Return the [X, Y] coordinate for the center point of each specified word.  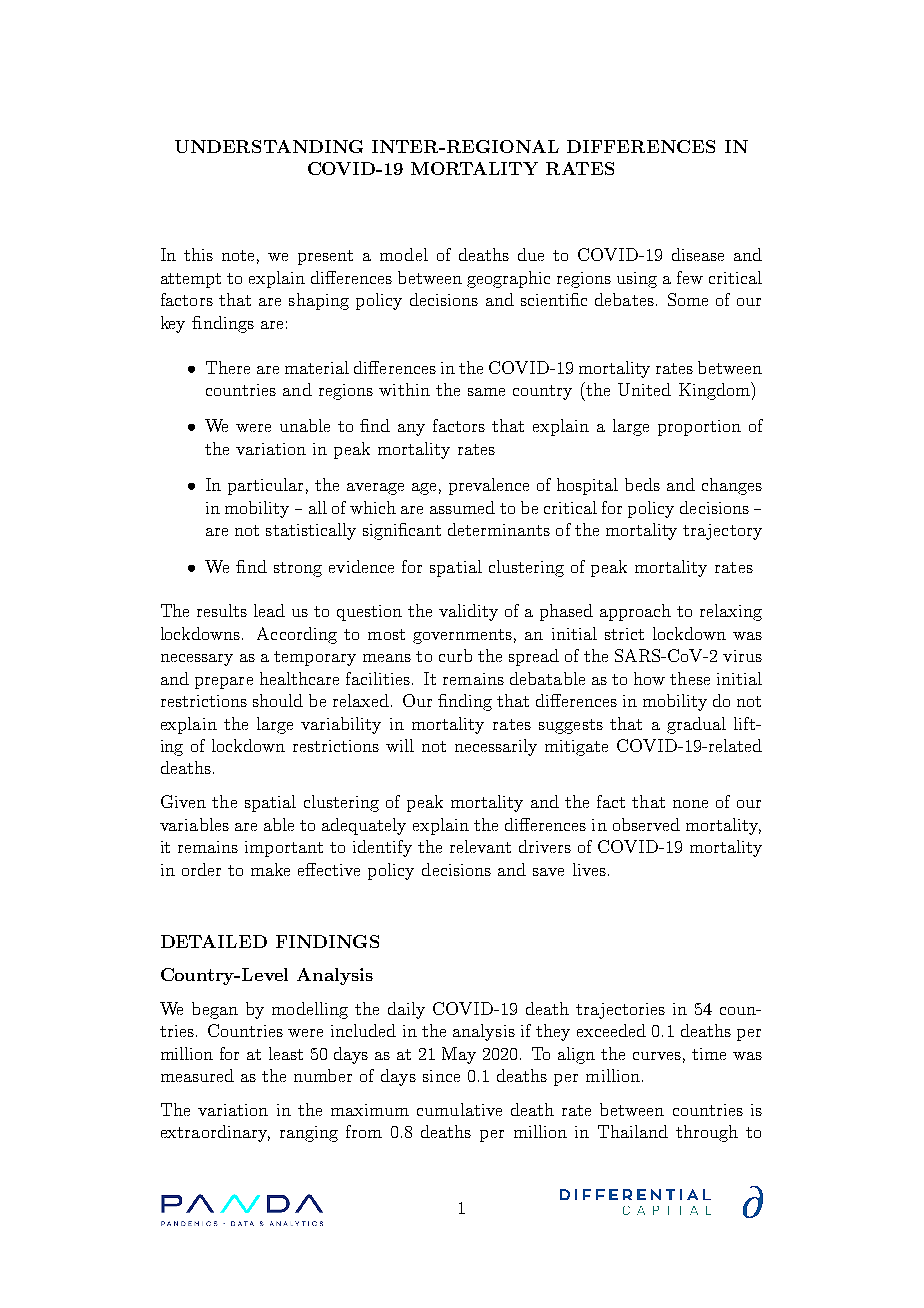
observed [646, 824]
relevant [480, 846]
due [531, 254]
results [222, 610]
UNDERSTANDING [269, 146]
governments [462, 636]
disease [698, 254]
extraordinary [215, 1133]
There [228, 367]
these [690, 678]
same [486, 392]
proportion [699, 428]
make [270, 869]
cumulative [459, 1109]
